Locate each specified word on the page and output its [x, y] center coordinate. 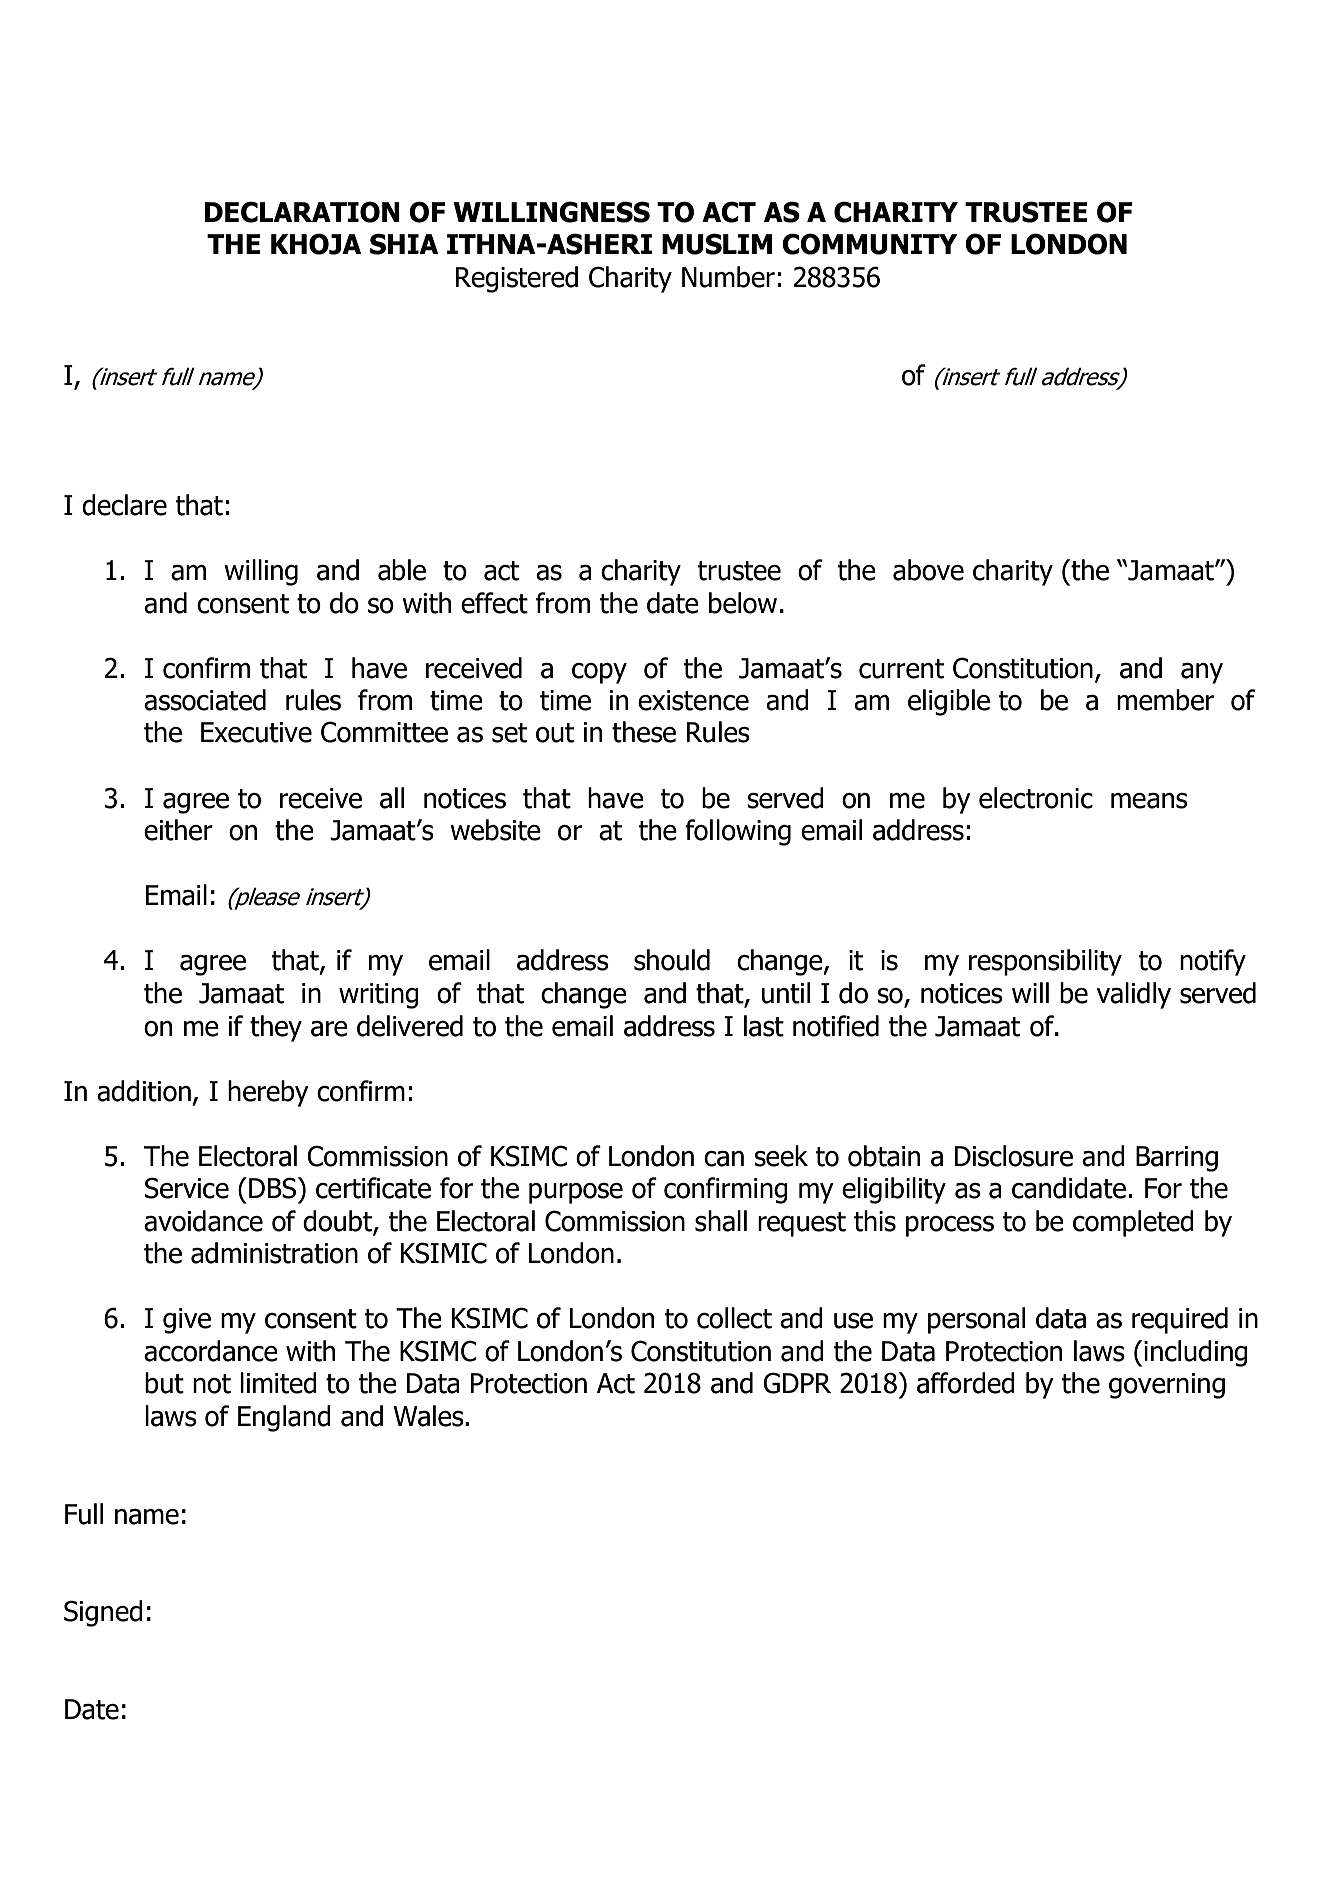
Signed [103, 1613]
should [672, 960]
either [178, 830]
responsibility [1045, 962]
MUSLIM [717, 244]
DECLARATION [302, 212]
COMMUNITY [869, 244]
